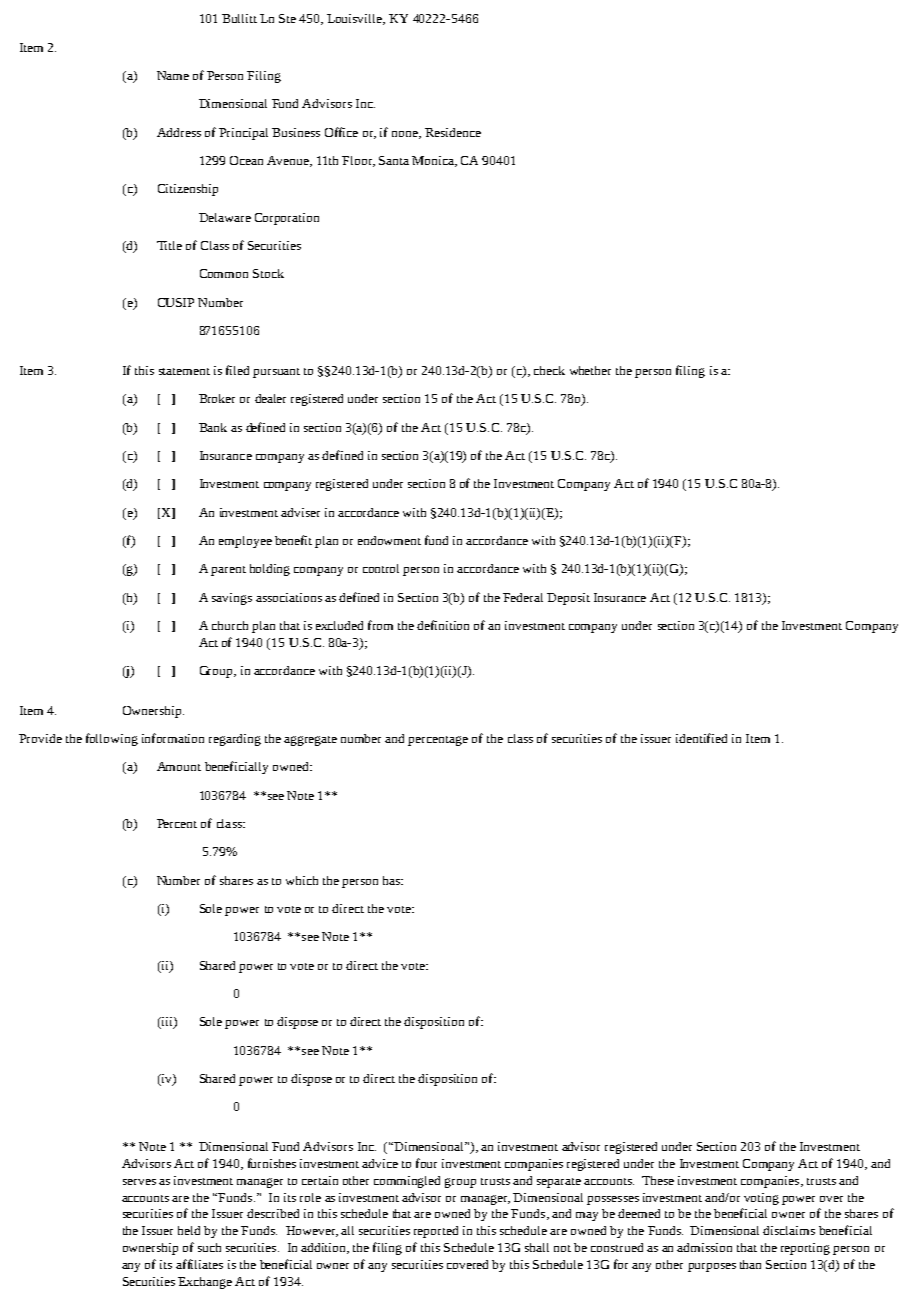  What do you see at coordinates (658, 1180) in the screenshot?
I see `These` at bounding box center [658, 1180].
